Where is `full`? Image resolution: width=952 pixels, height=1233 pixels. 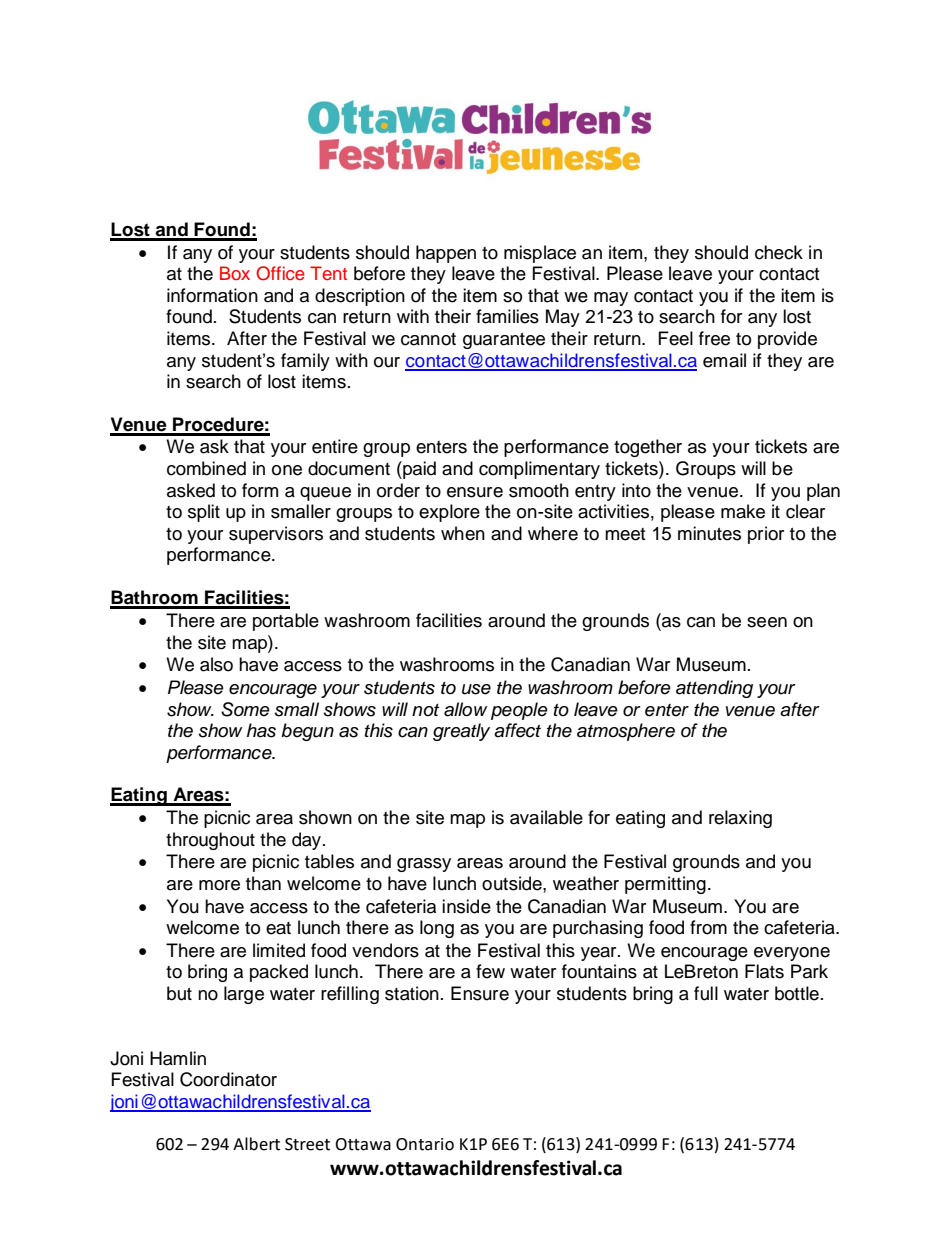 full is located at coordinates (706, 993).
